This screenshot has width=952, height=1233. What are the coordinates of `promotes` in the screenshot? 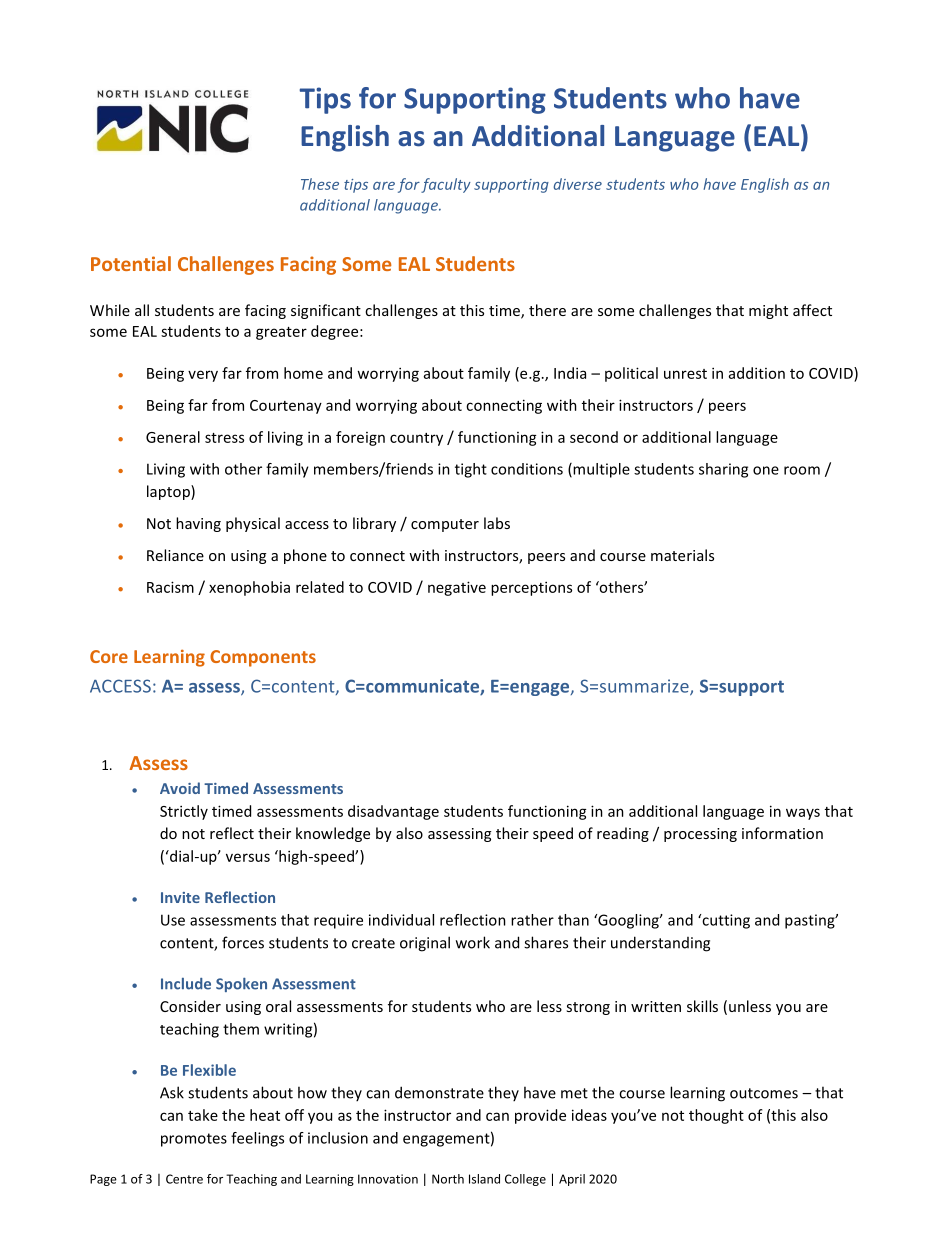 It's located at (194, 1140).
